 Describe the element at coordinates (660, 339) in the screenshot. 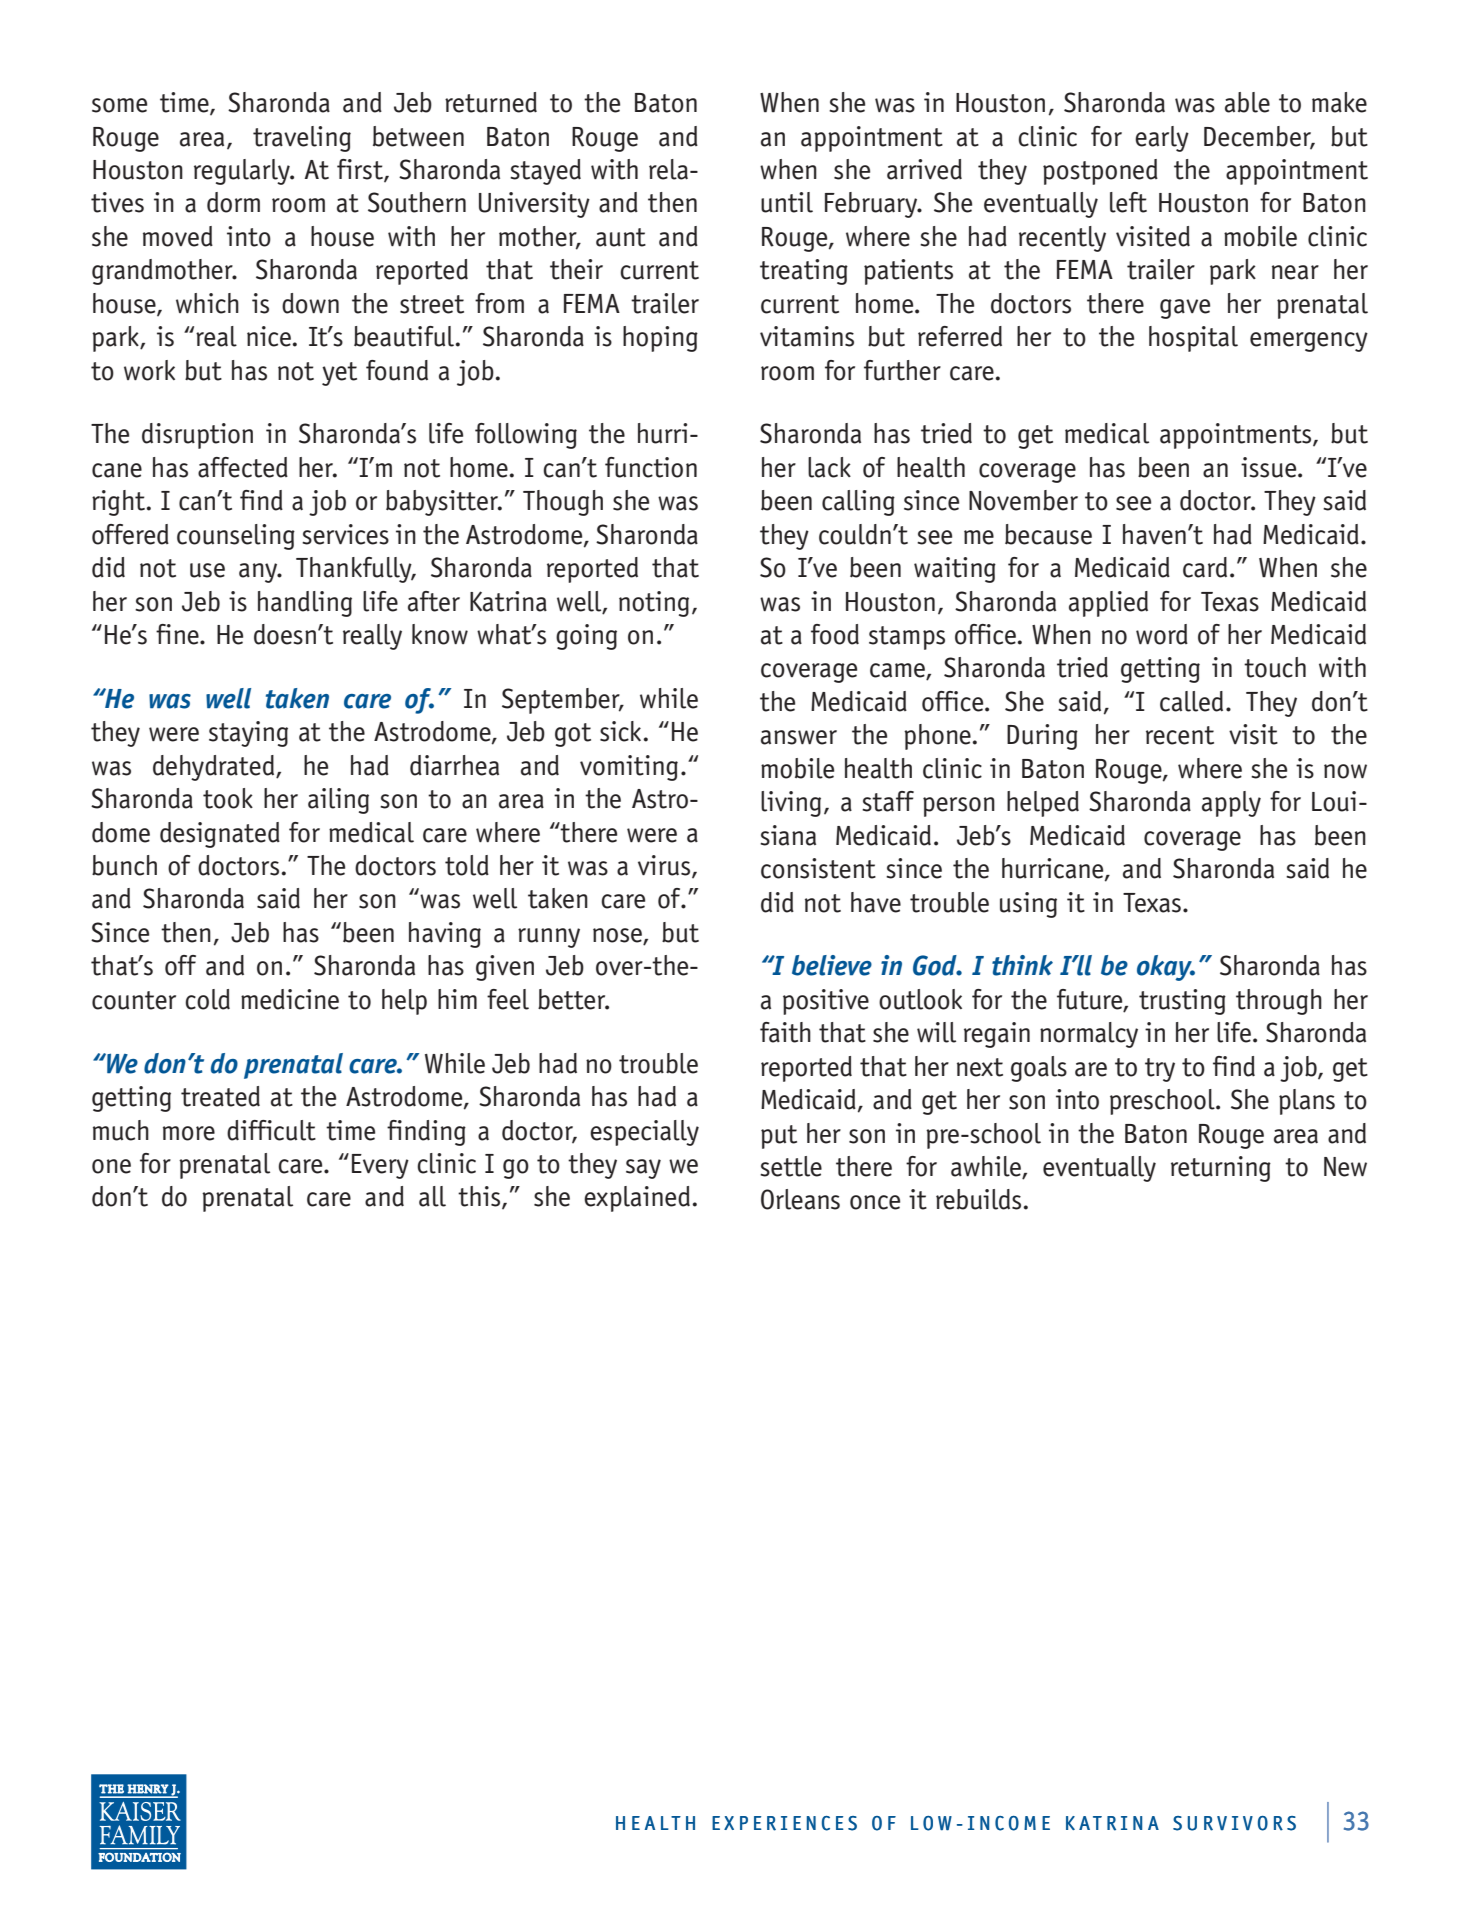

I see `hoping` at that location.
